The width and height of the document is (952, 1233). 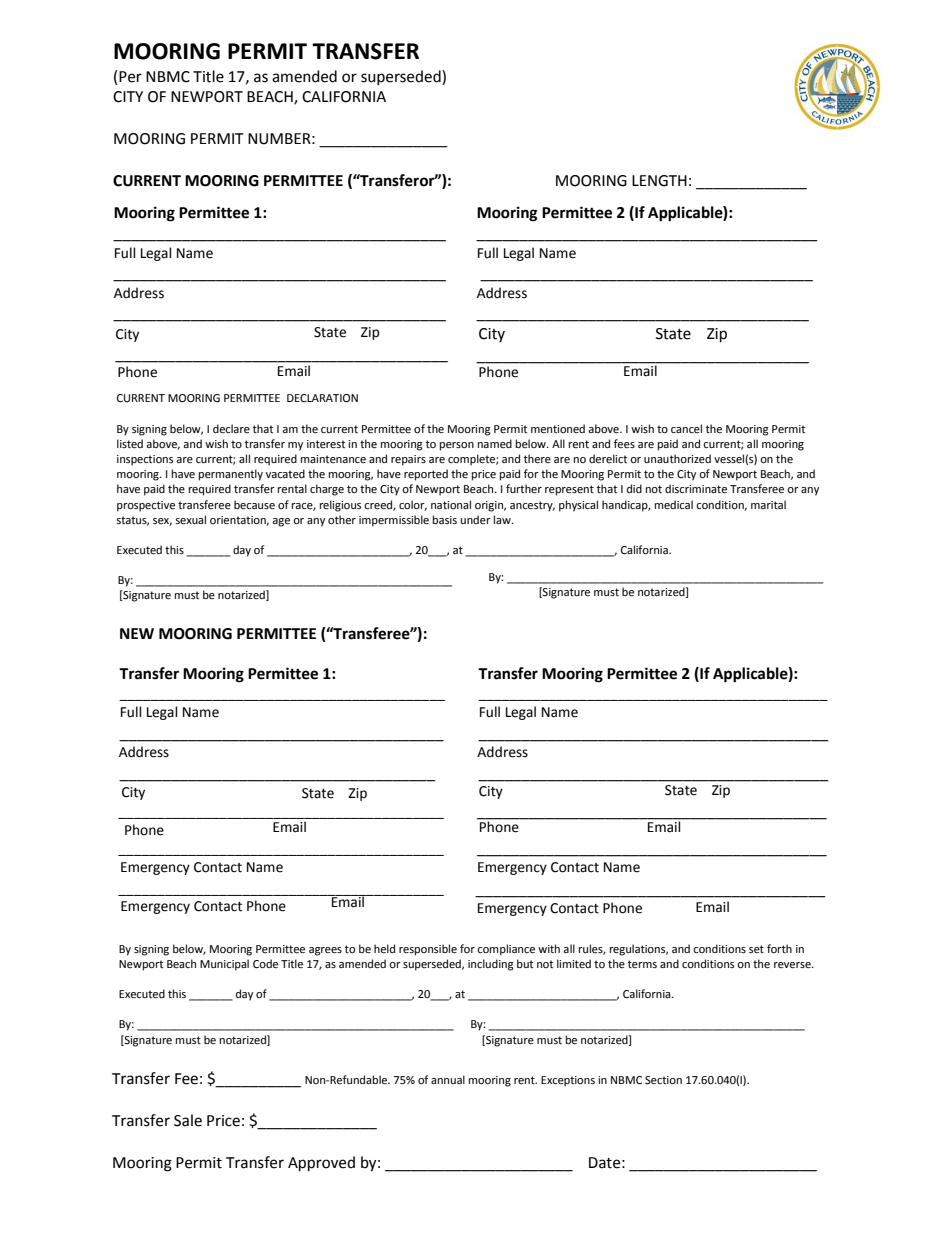 What do you see at coordinates (224, 965) in the document?
I see `Municipal` at bounding box center [224, 965].
